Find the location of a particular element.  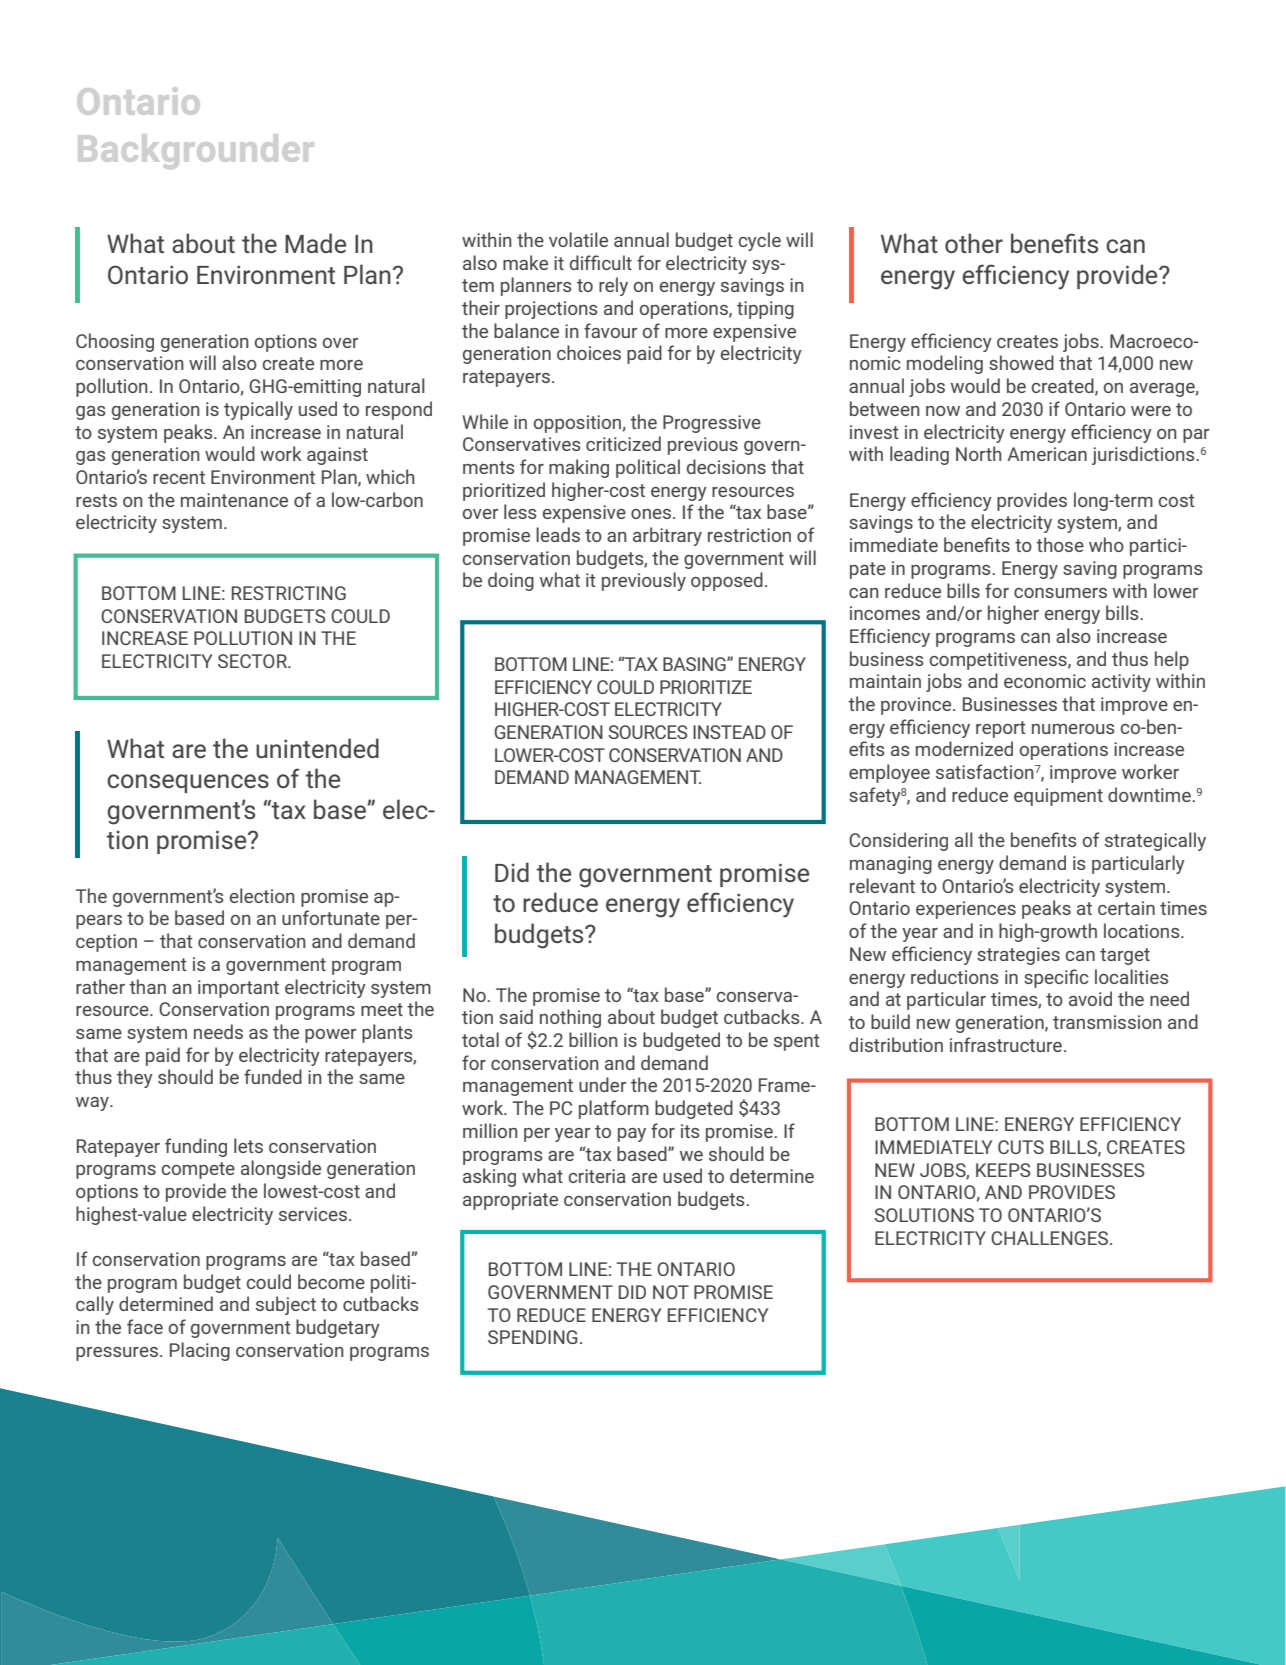

unfortunate is located at coordinates (331, 917).
